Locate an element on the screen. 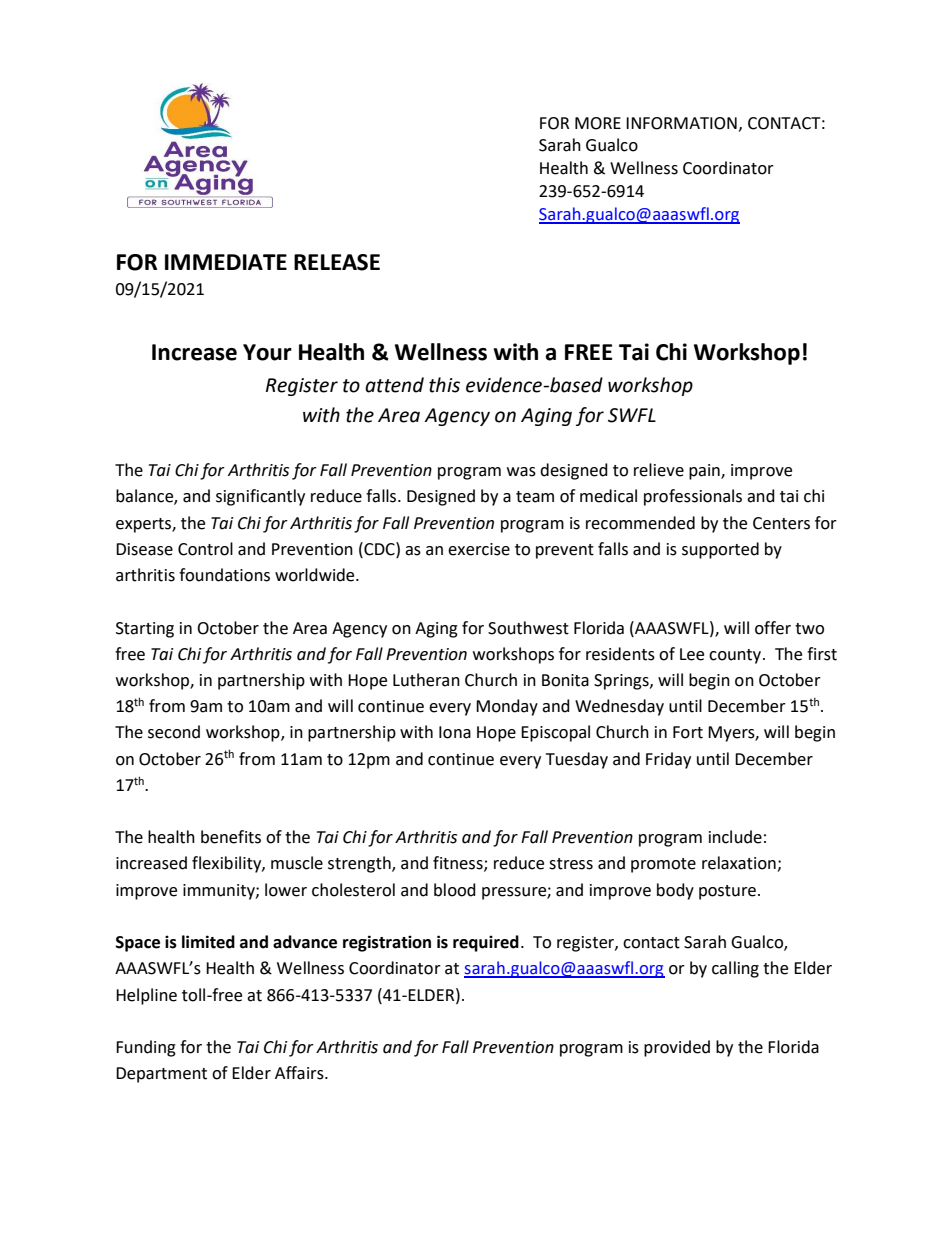 The image size is (952, 1233). IMMEDIATE is located at coordinates (226, 262).
